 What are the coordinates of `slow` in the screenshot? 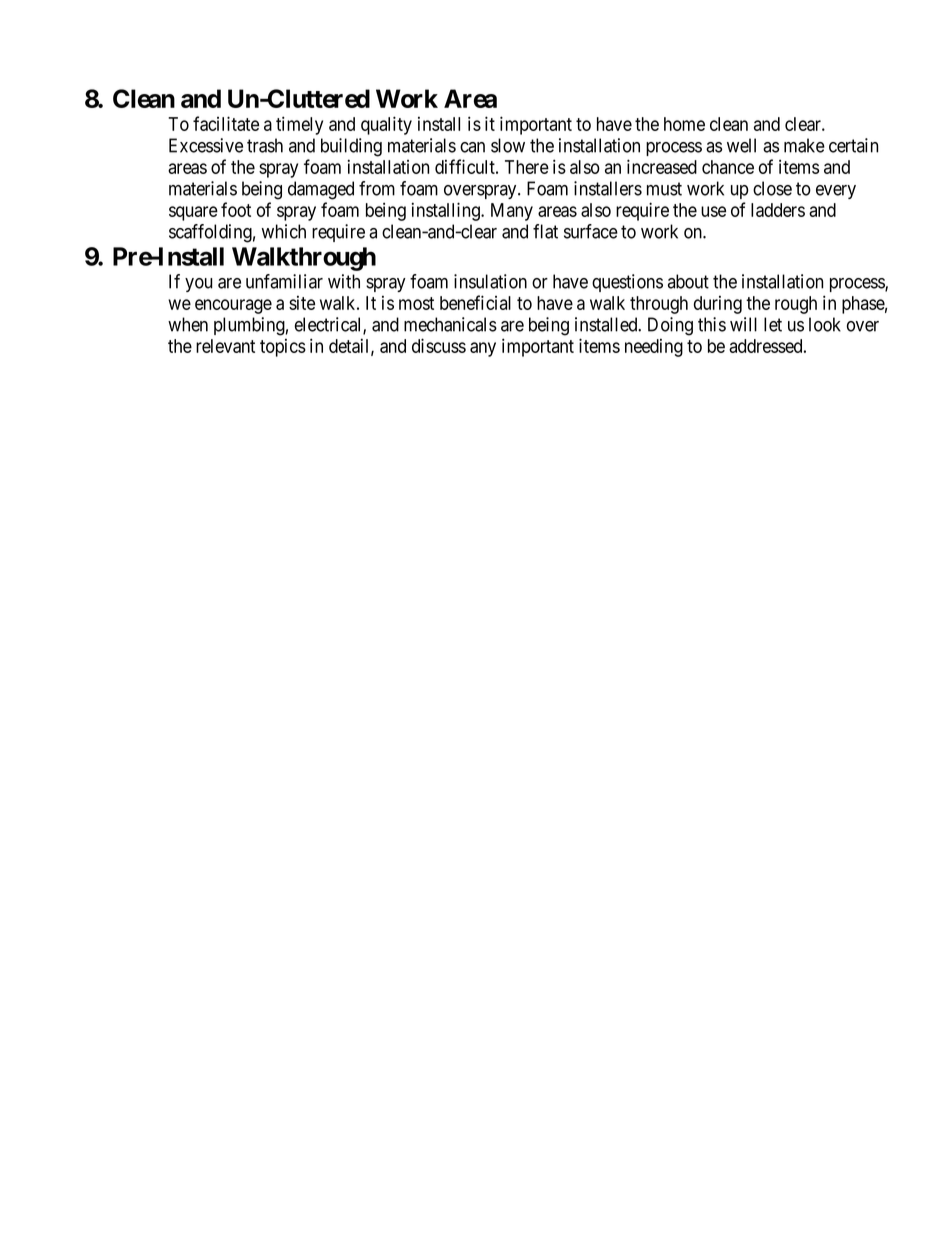 It's located at (508, 145).
